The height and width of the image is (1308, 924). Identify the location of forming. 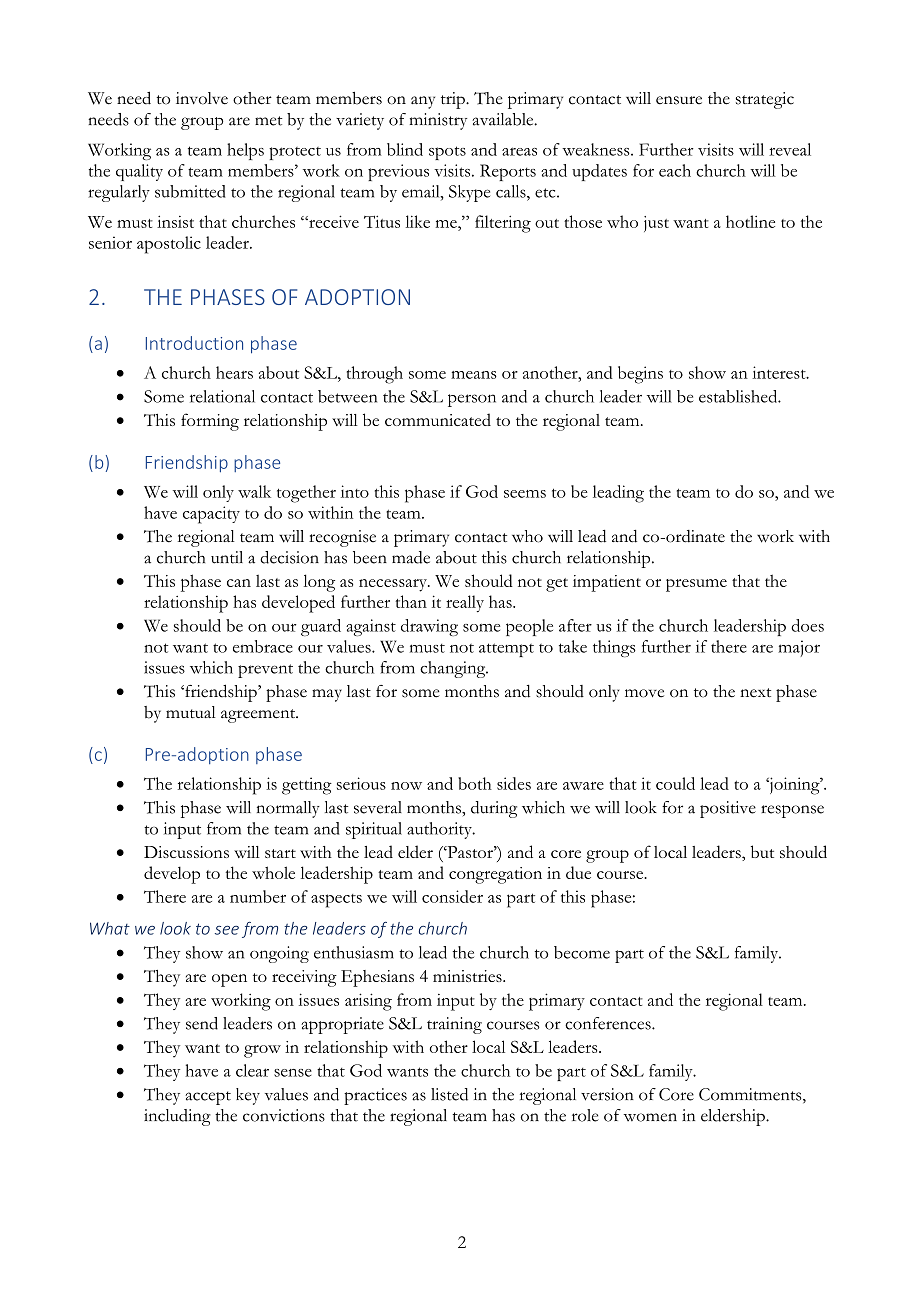
(210, 422).
